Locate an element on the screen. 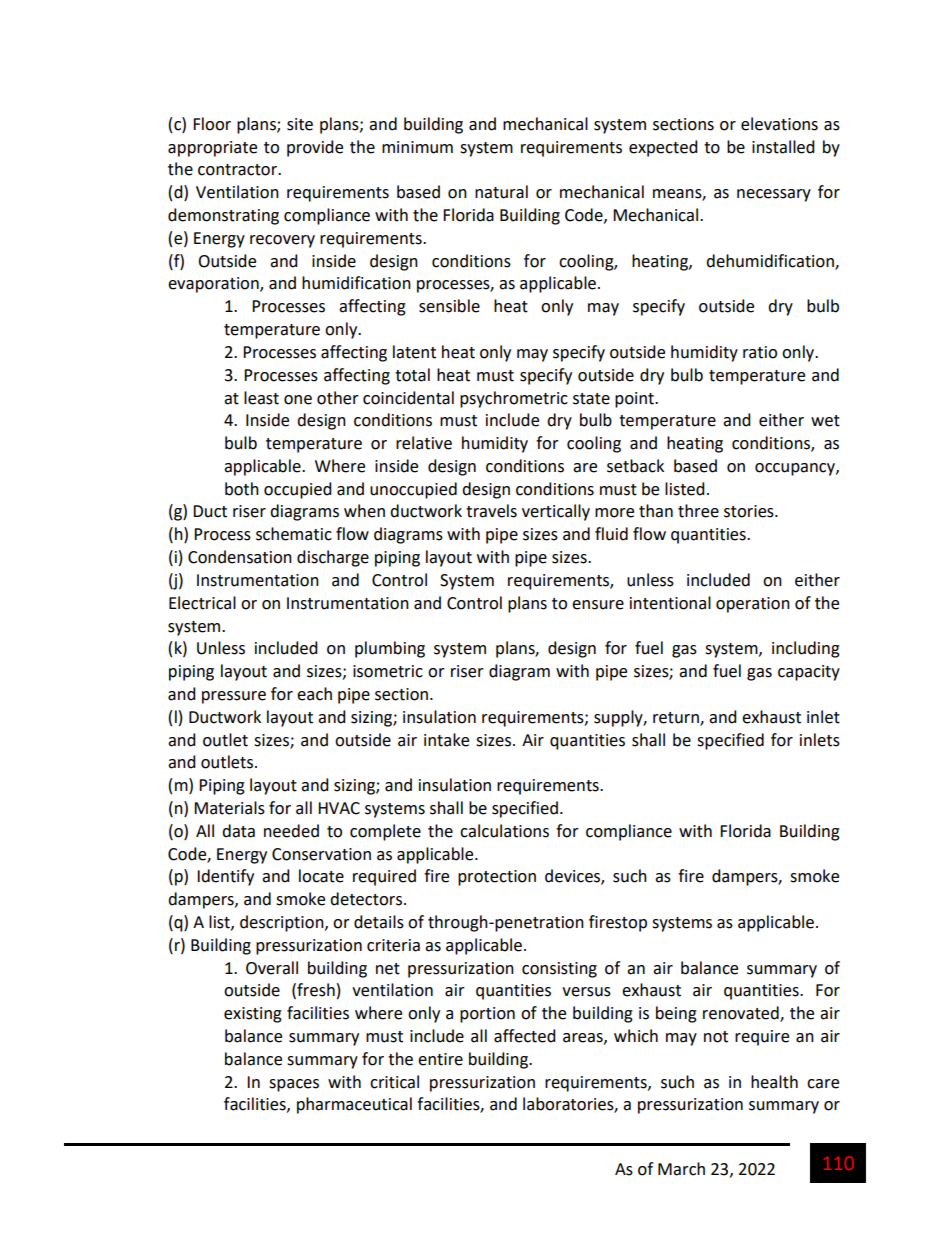  ensure is located at coordinates (598, 605).
